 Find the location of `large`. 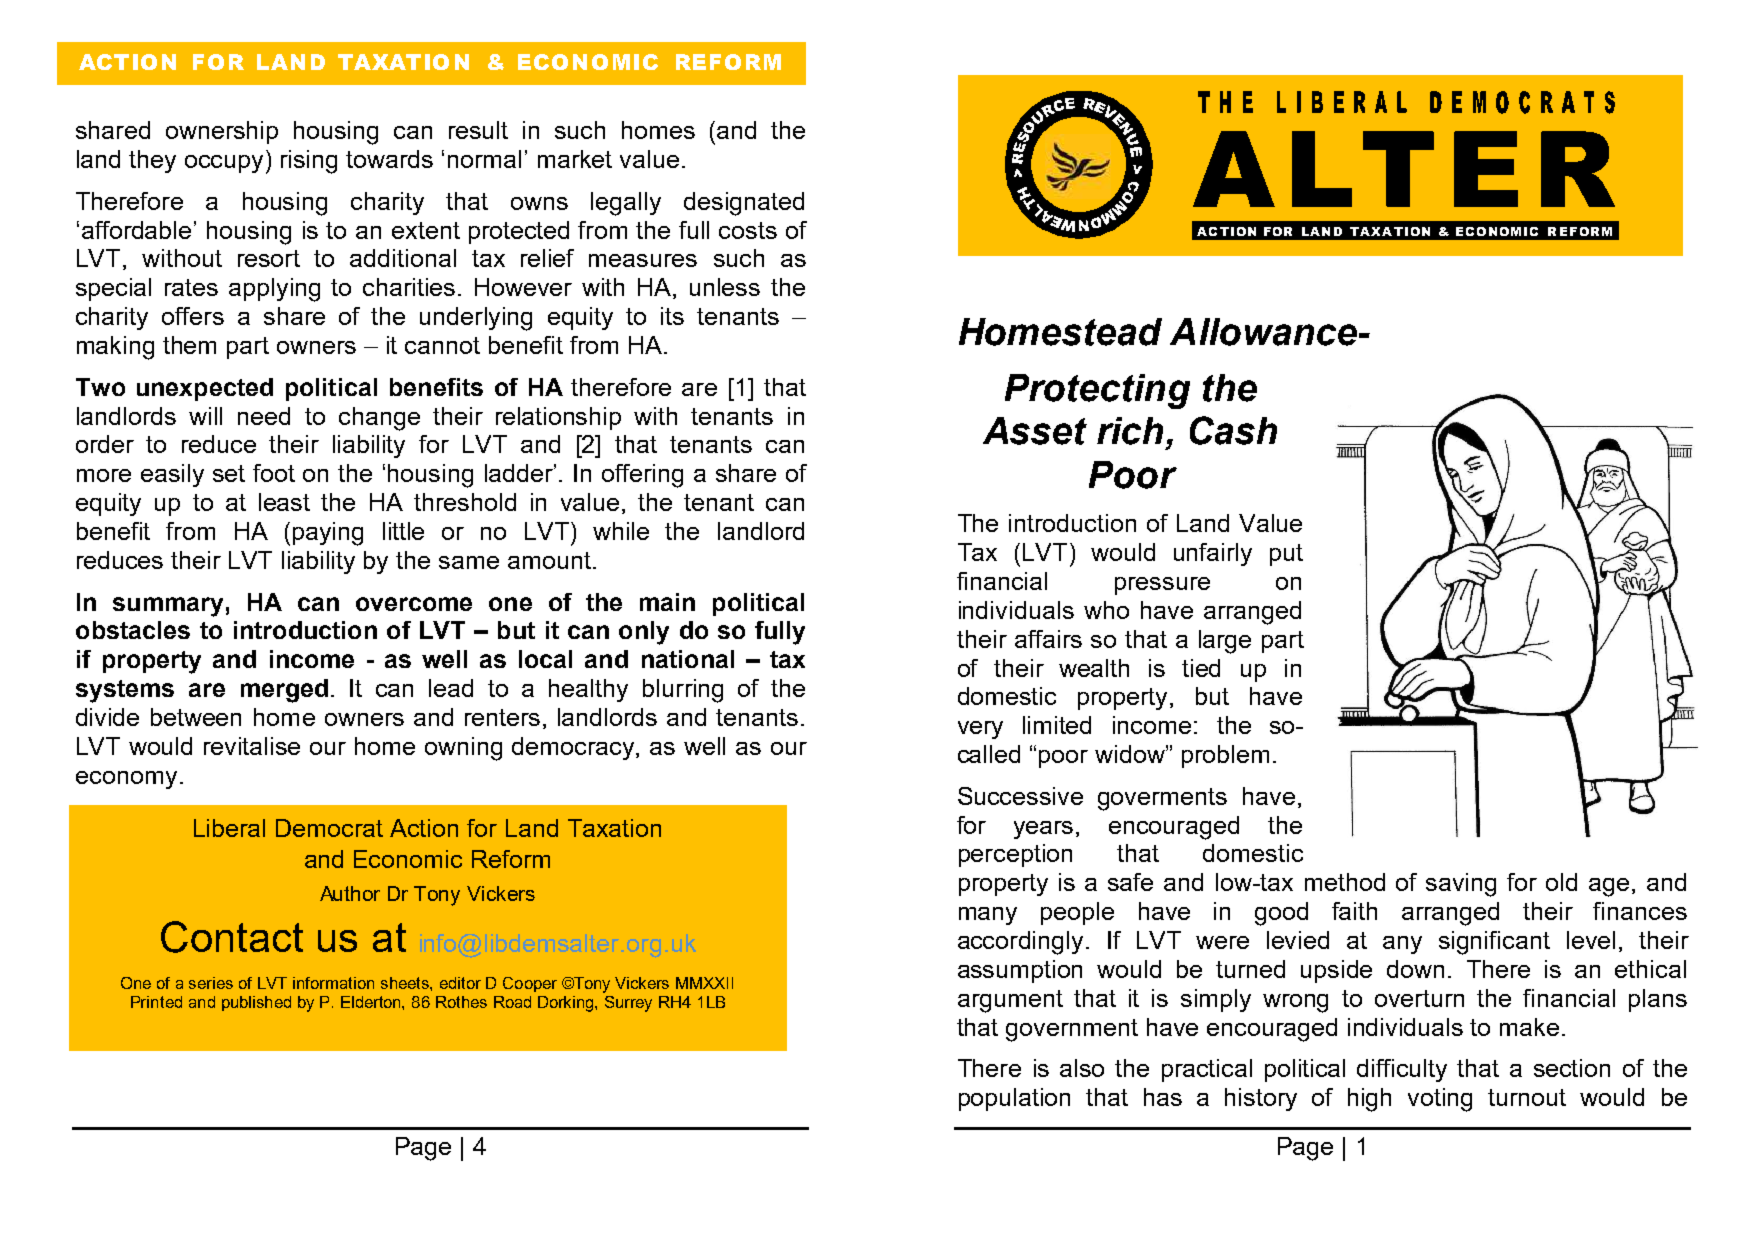

large is located at coordinates (1225, 642).
